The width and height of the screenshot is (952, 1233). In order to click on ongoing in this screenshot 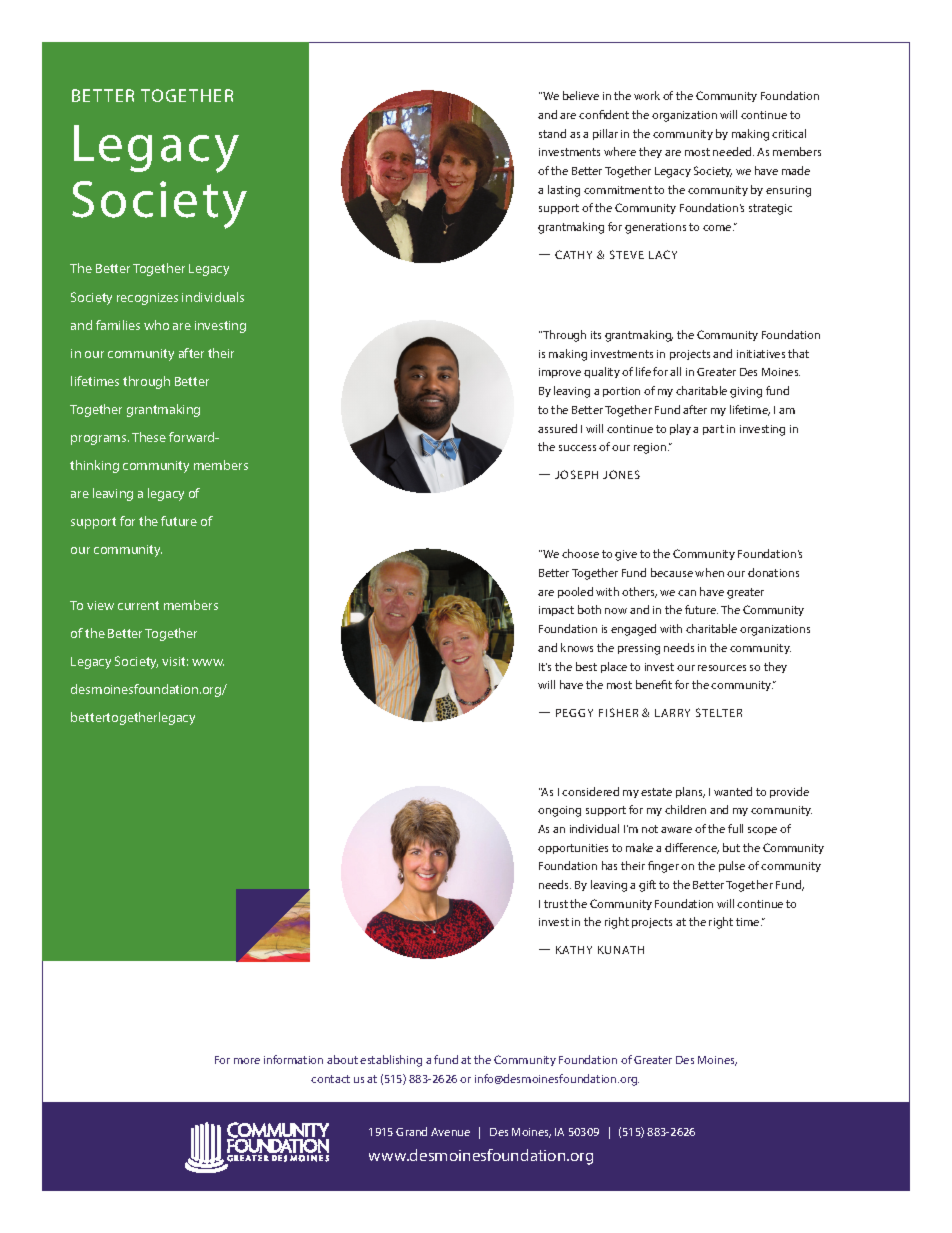, I will do `click(559, 811)`.
